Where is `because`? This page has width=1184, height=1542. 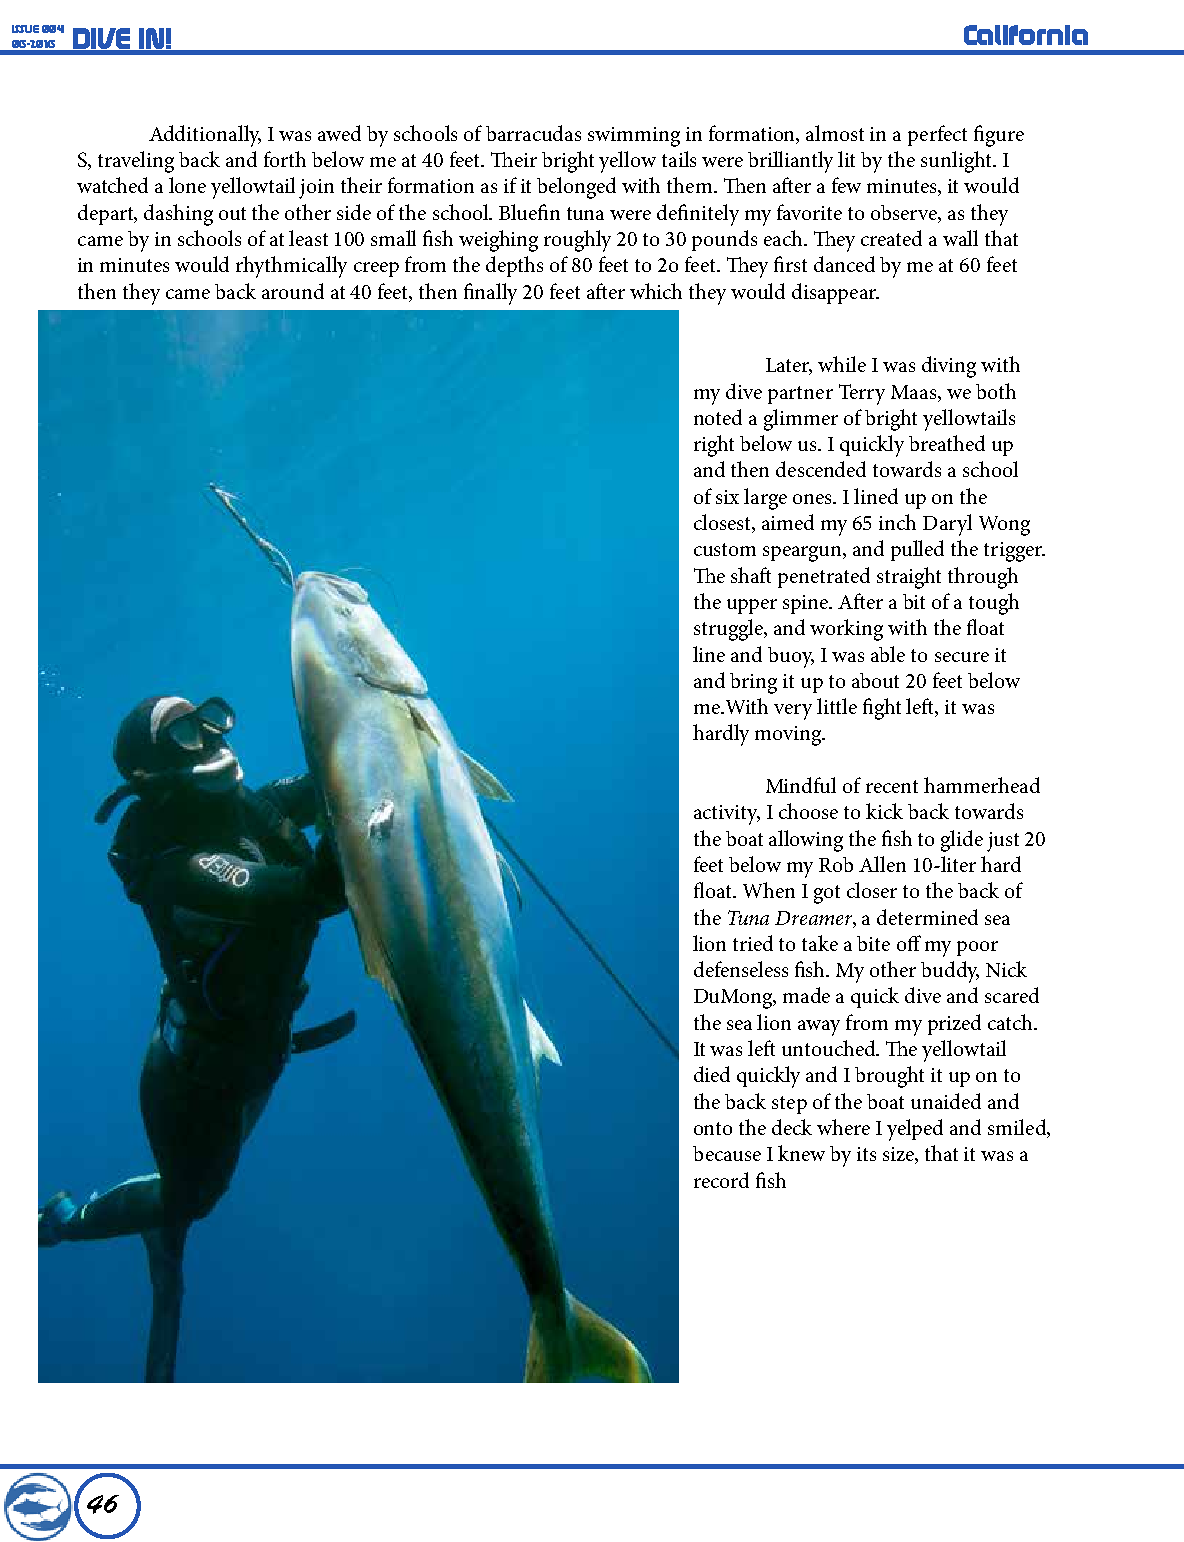 because is located at coordinates (727, 1153).
